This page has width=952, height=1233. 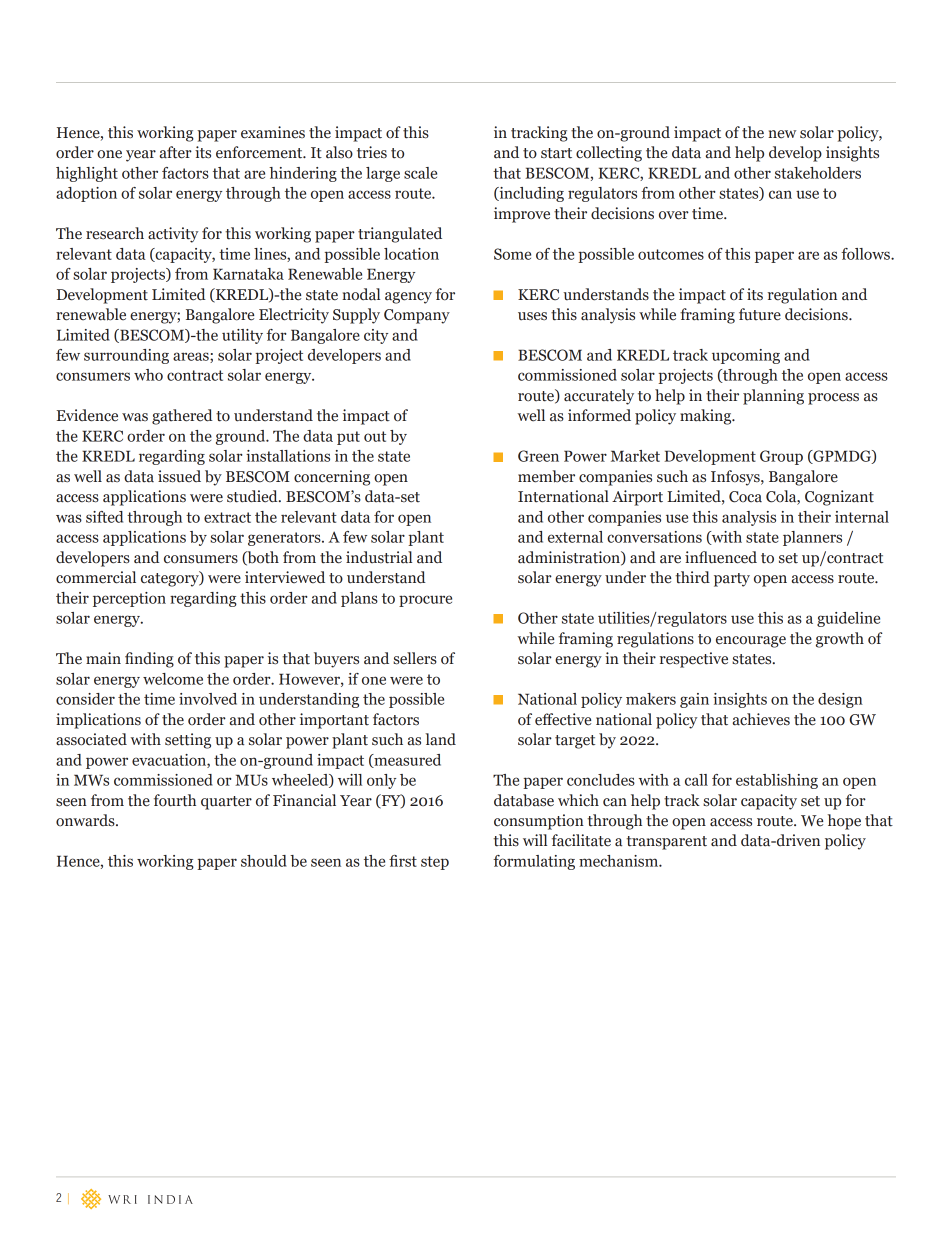 I want to click on fourth, so click(x=175, y=800).
